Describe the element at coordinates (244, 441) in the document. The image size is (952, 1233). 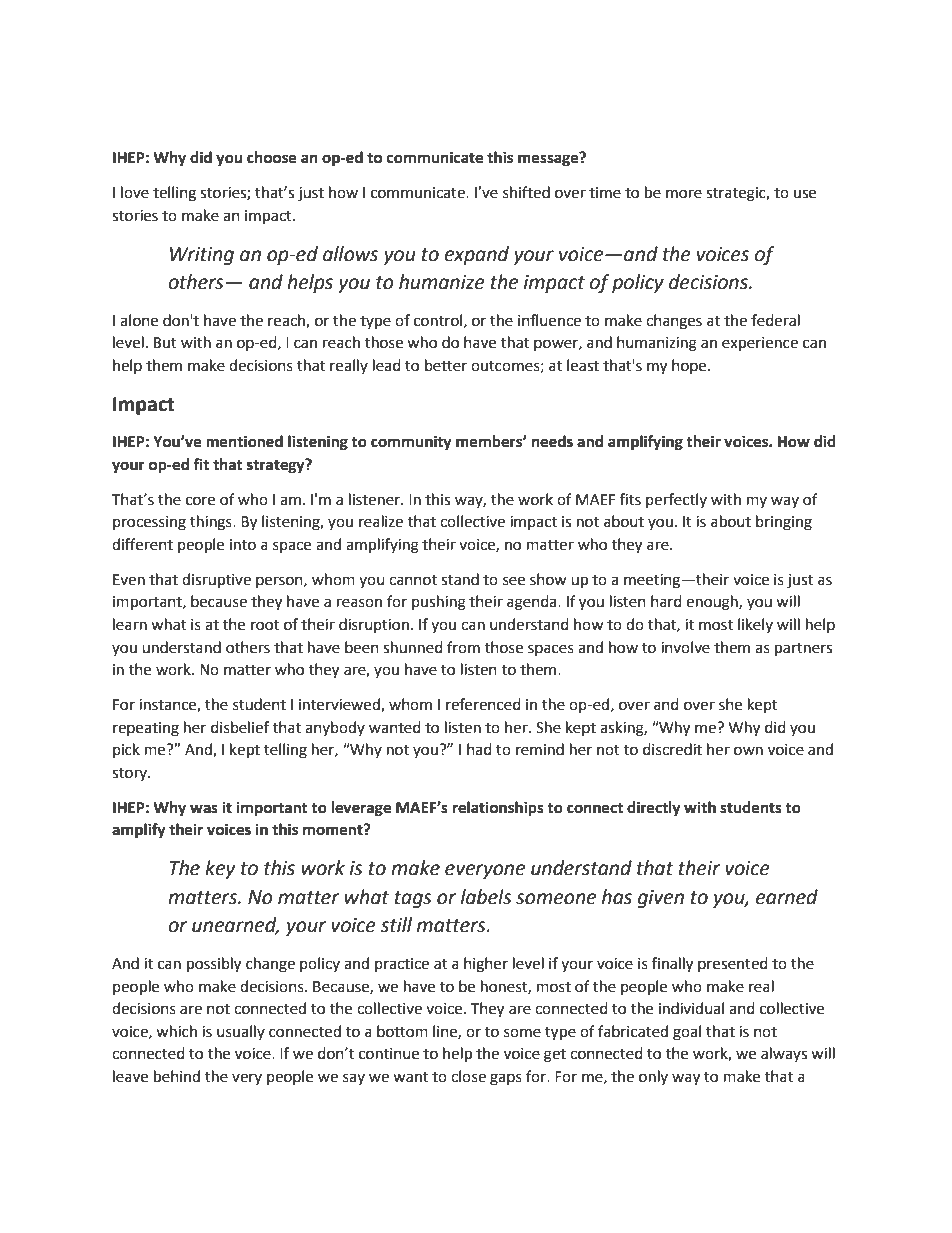
I see `mentioned` at that location.
